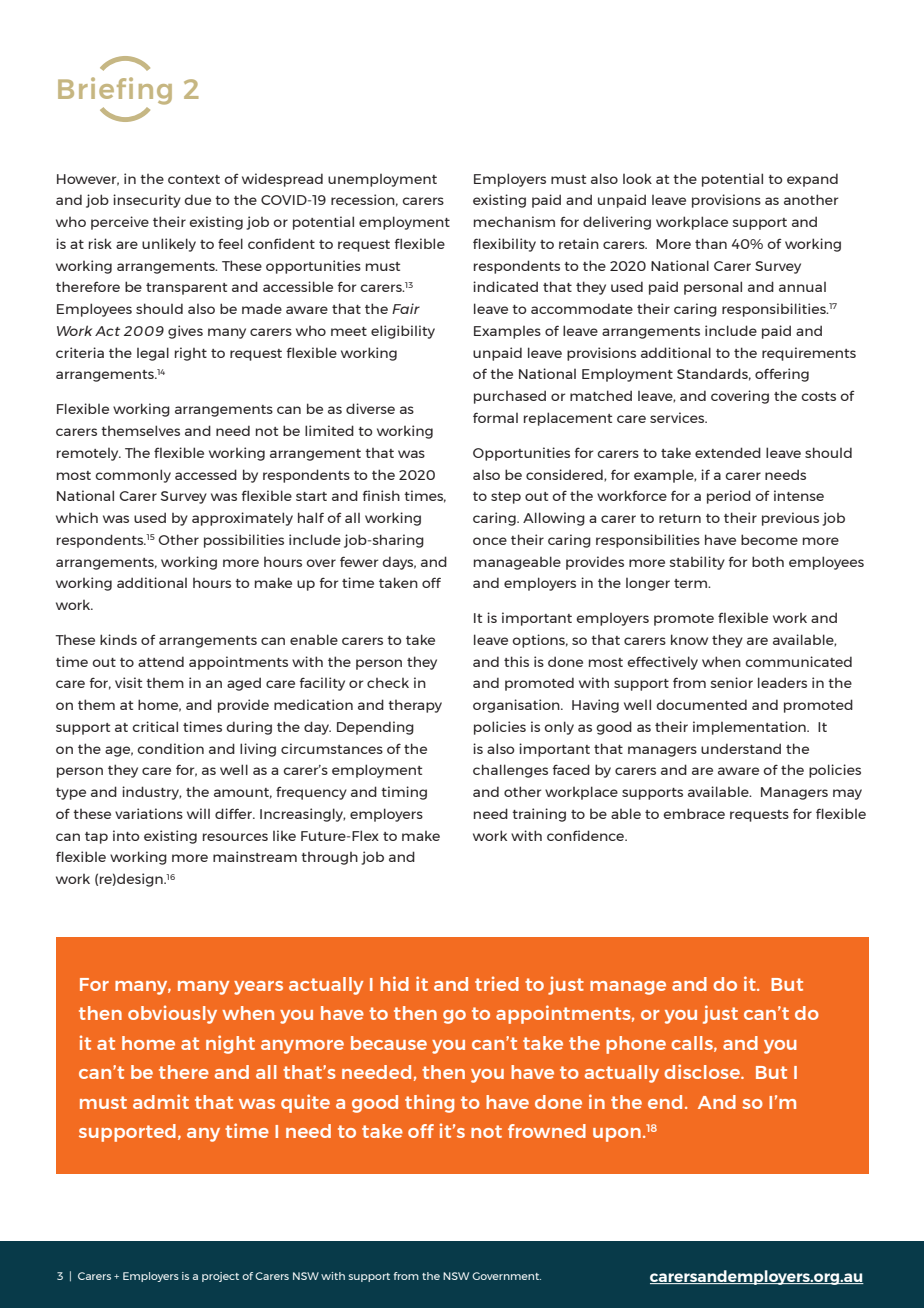  I want to click on Briefing, so click(115, 91).
